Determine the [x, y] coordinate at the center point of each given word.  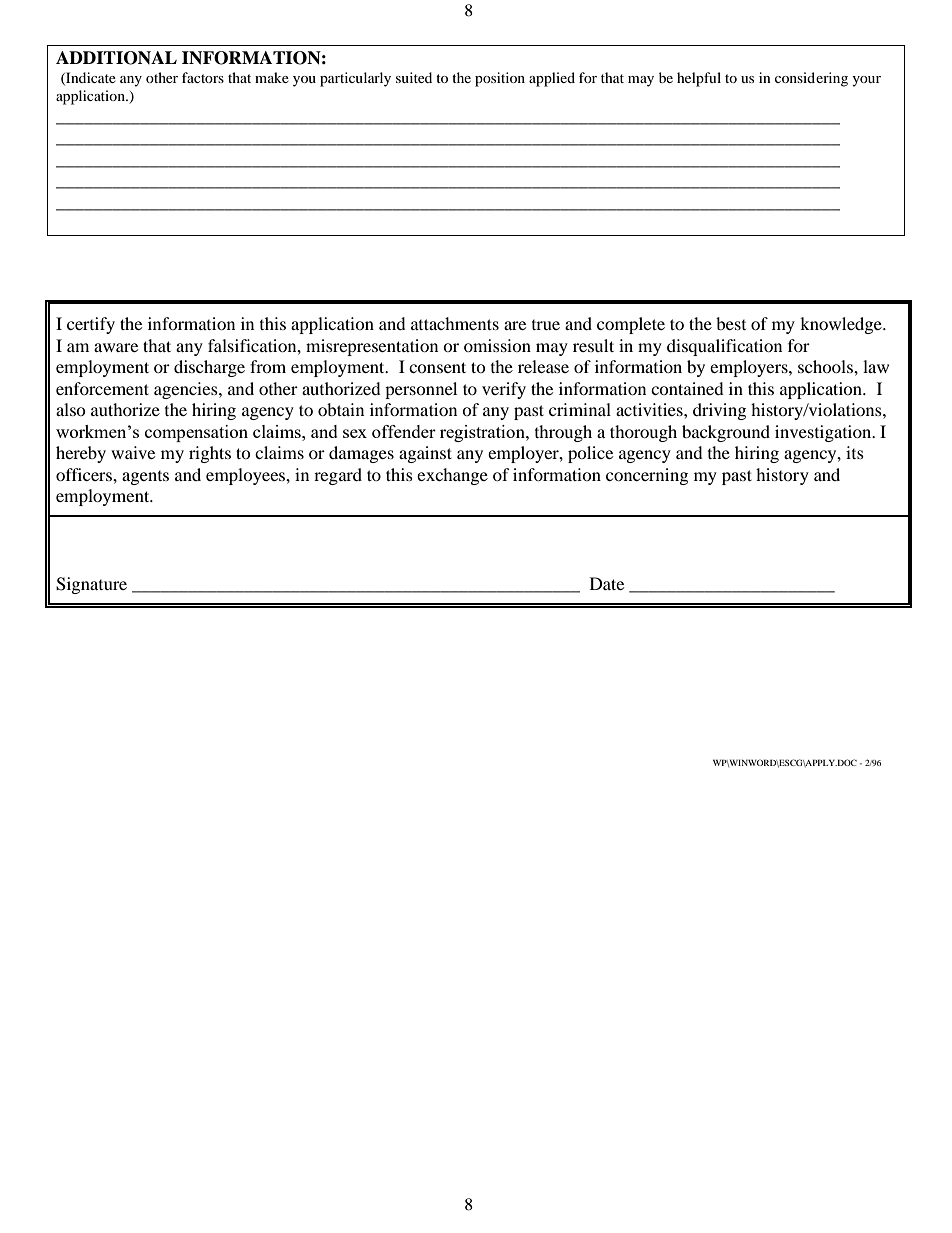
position [500, 79]
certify [91, 325]
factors [203, 77]
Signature [91, 585]
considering [811, 79]
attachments [455, 323]
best [731, 323]
